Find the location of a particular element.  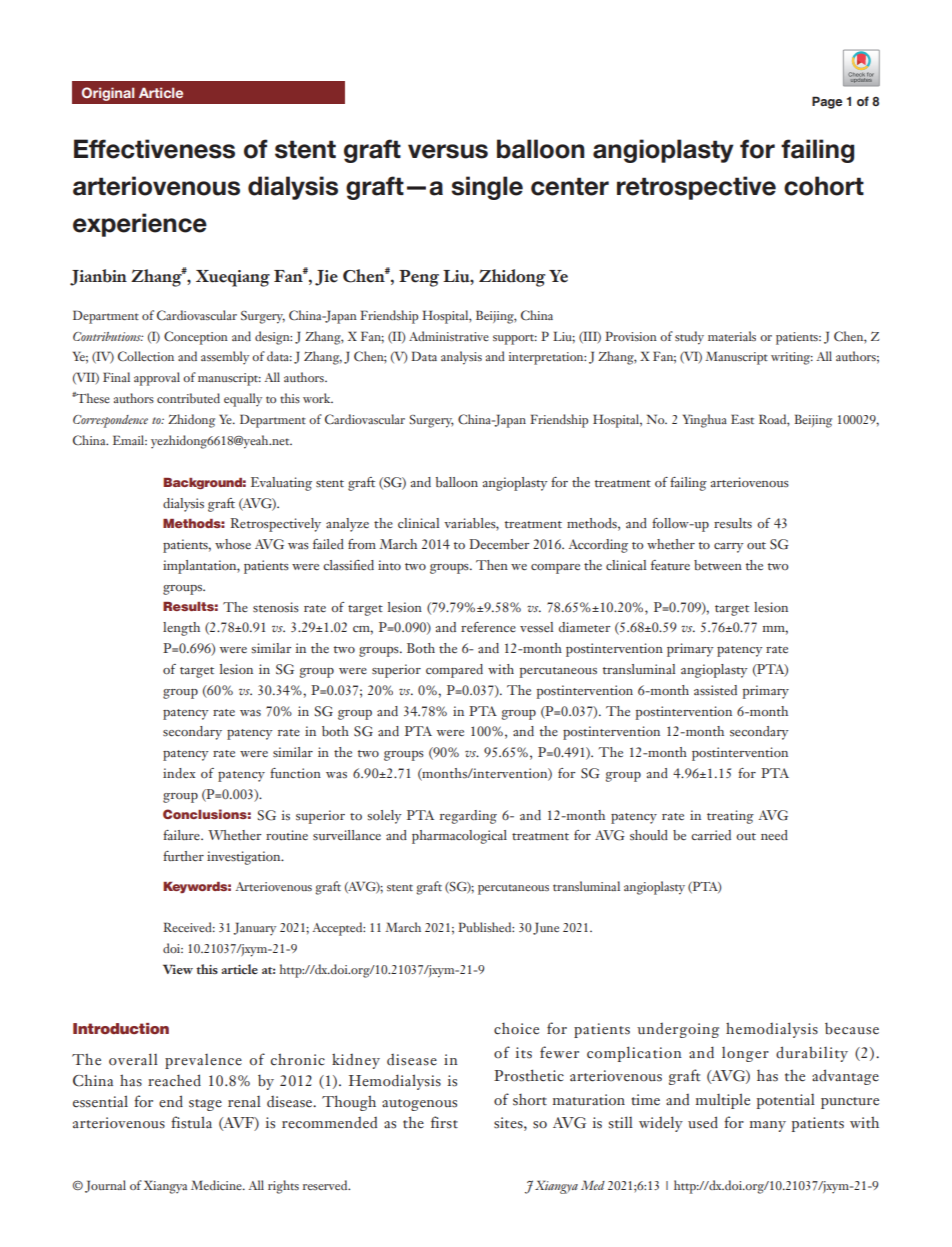

need is located at coordinates (774, 835).
